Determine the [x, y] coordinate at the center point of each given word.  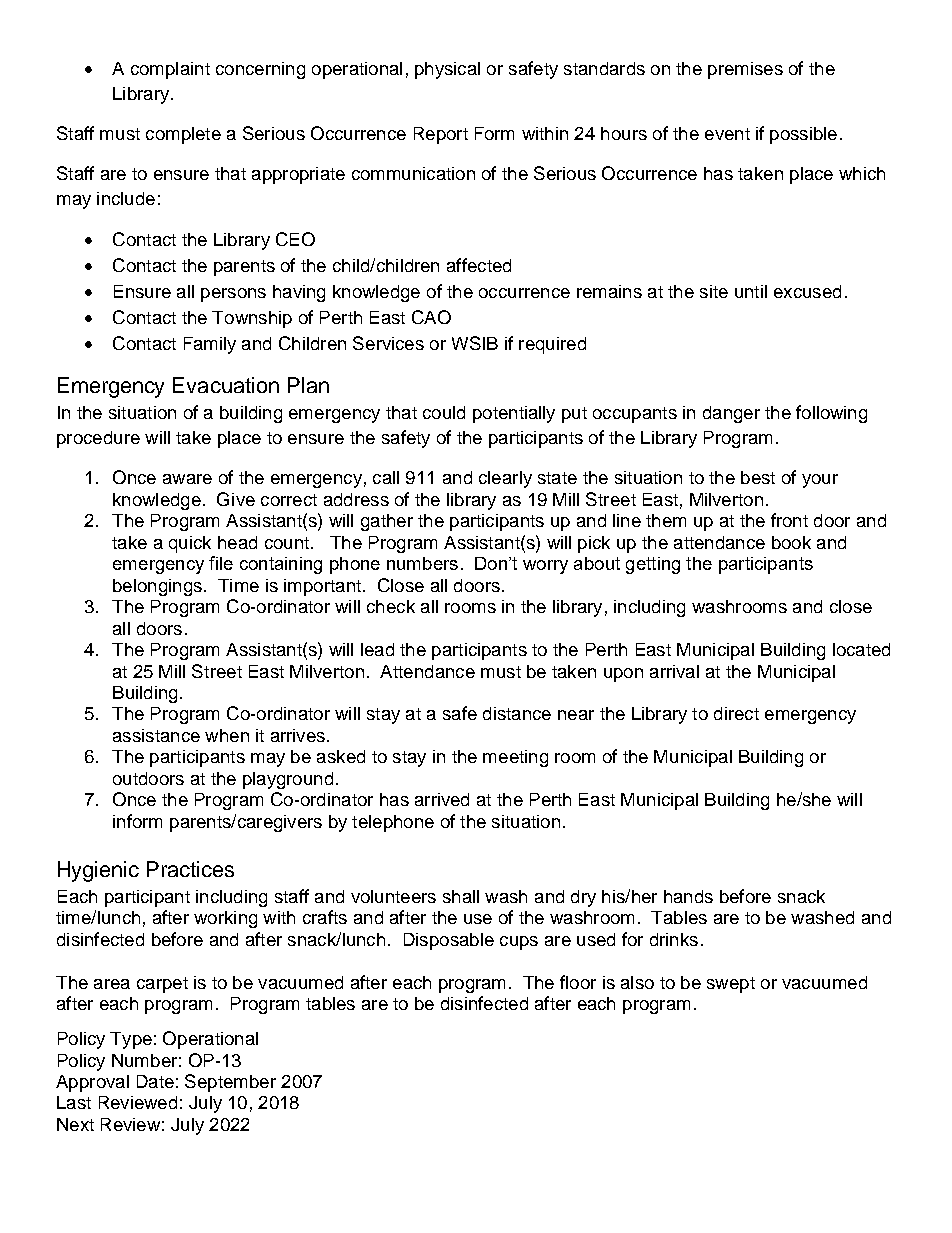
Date [155, 1081]
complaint [170, 70]
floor [578, 982]
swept [731, 985]
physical [447, 70]
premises [745, 70]
